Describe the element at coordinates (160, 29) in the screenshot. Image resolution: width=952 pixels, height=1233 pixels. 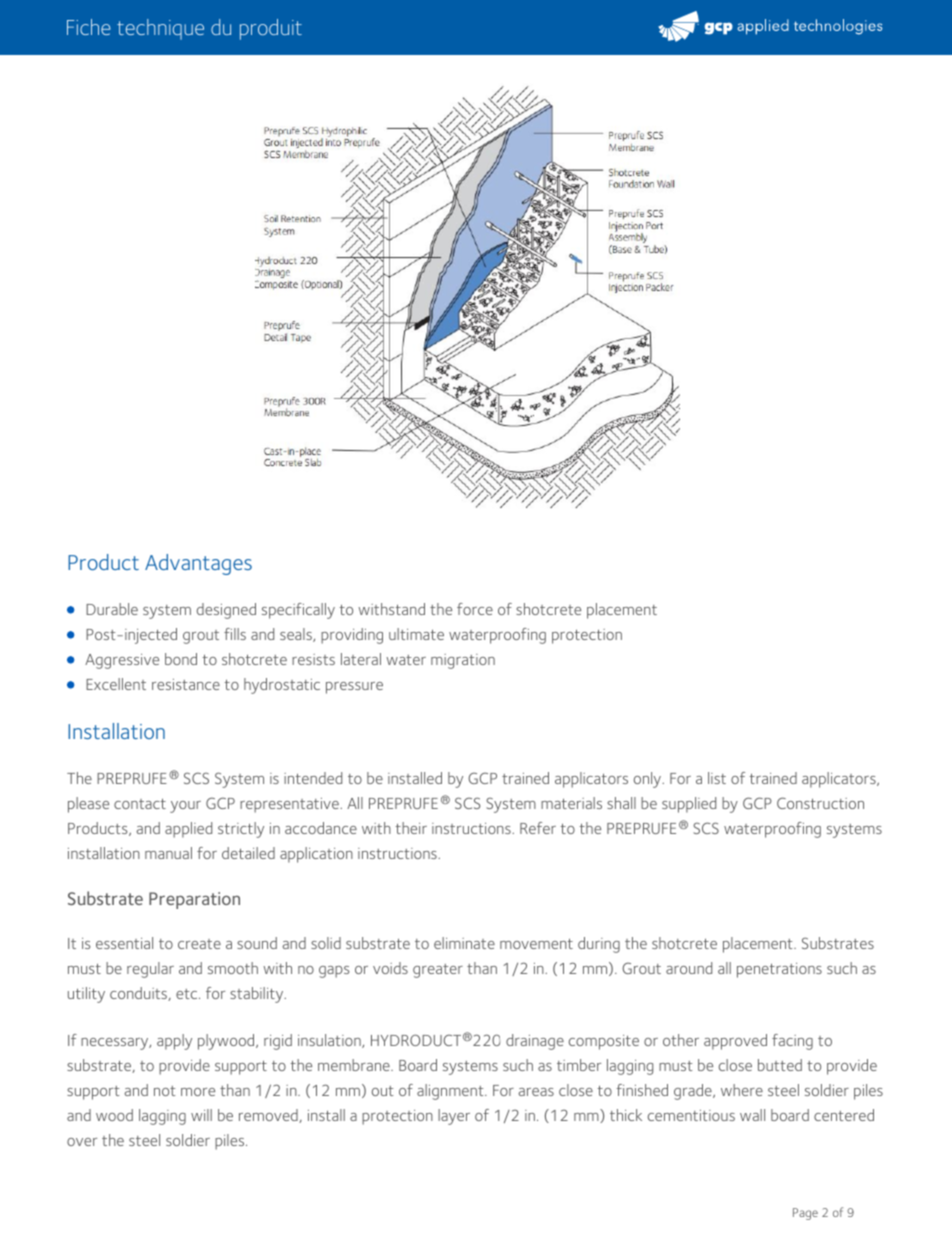
I see `technique` at that location.
